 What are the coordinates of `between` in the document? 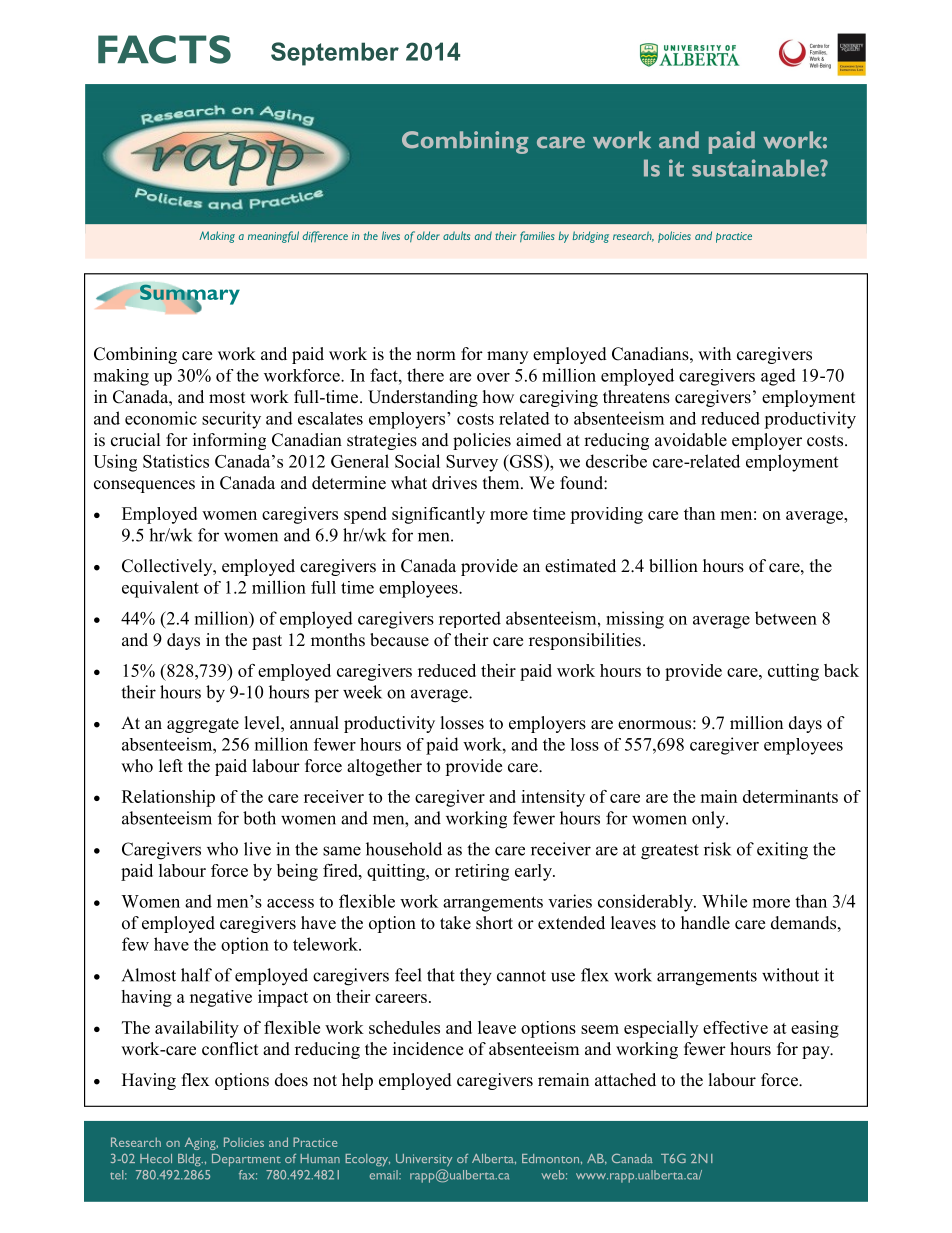 It's located at (786, 618).
